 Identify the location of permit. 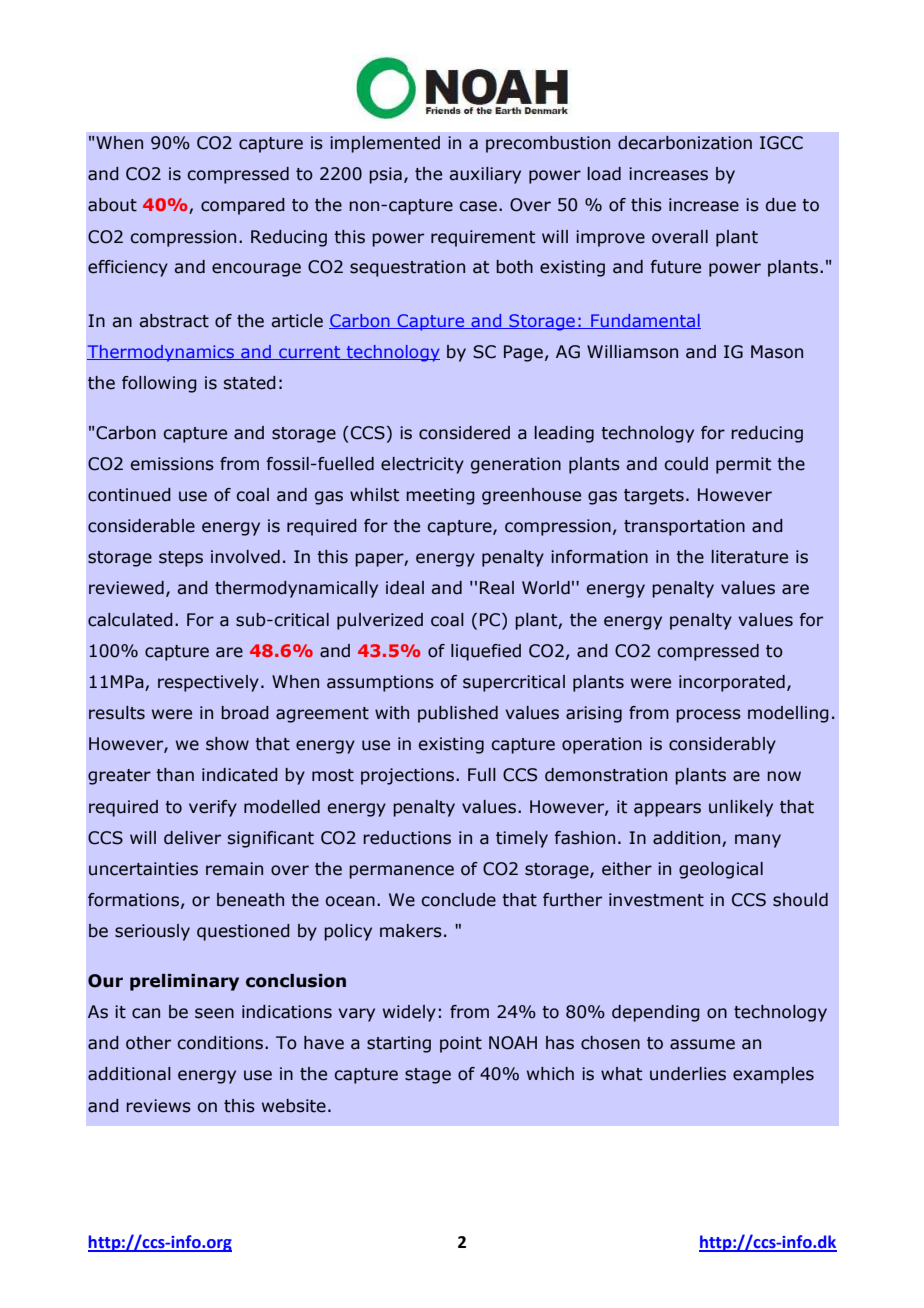
(743, 465).
